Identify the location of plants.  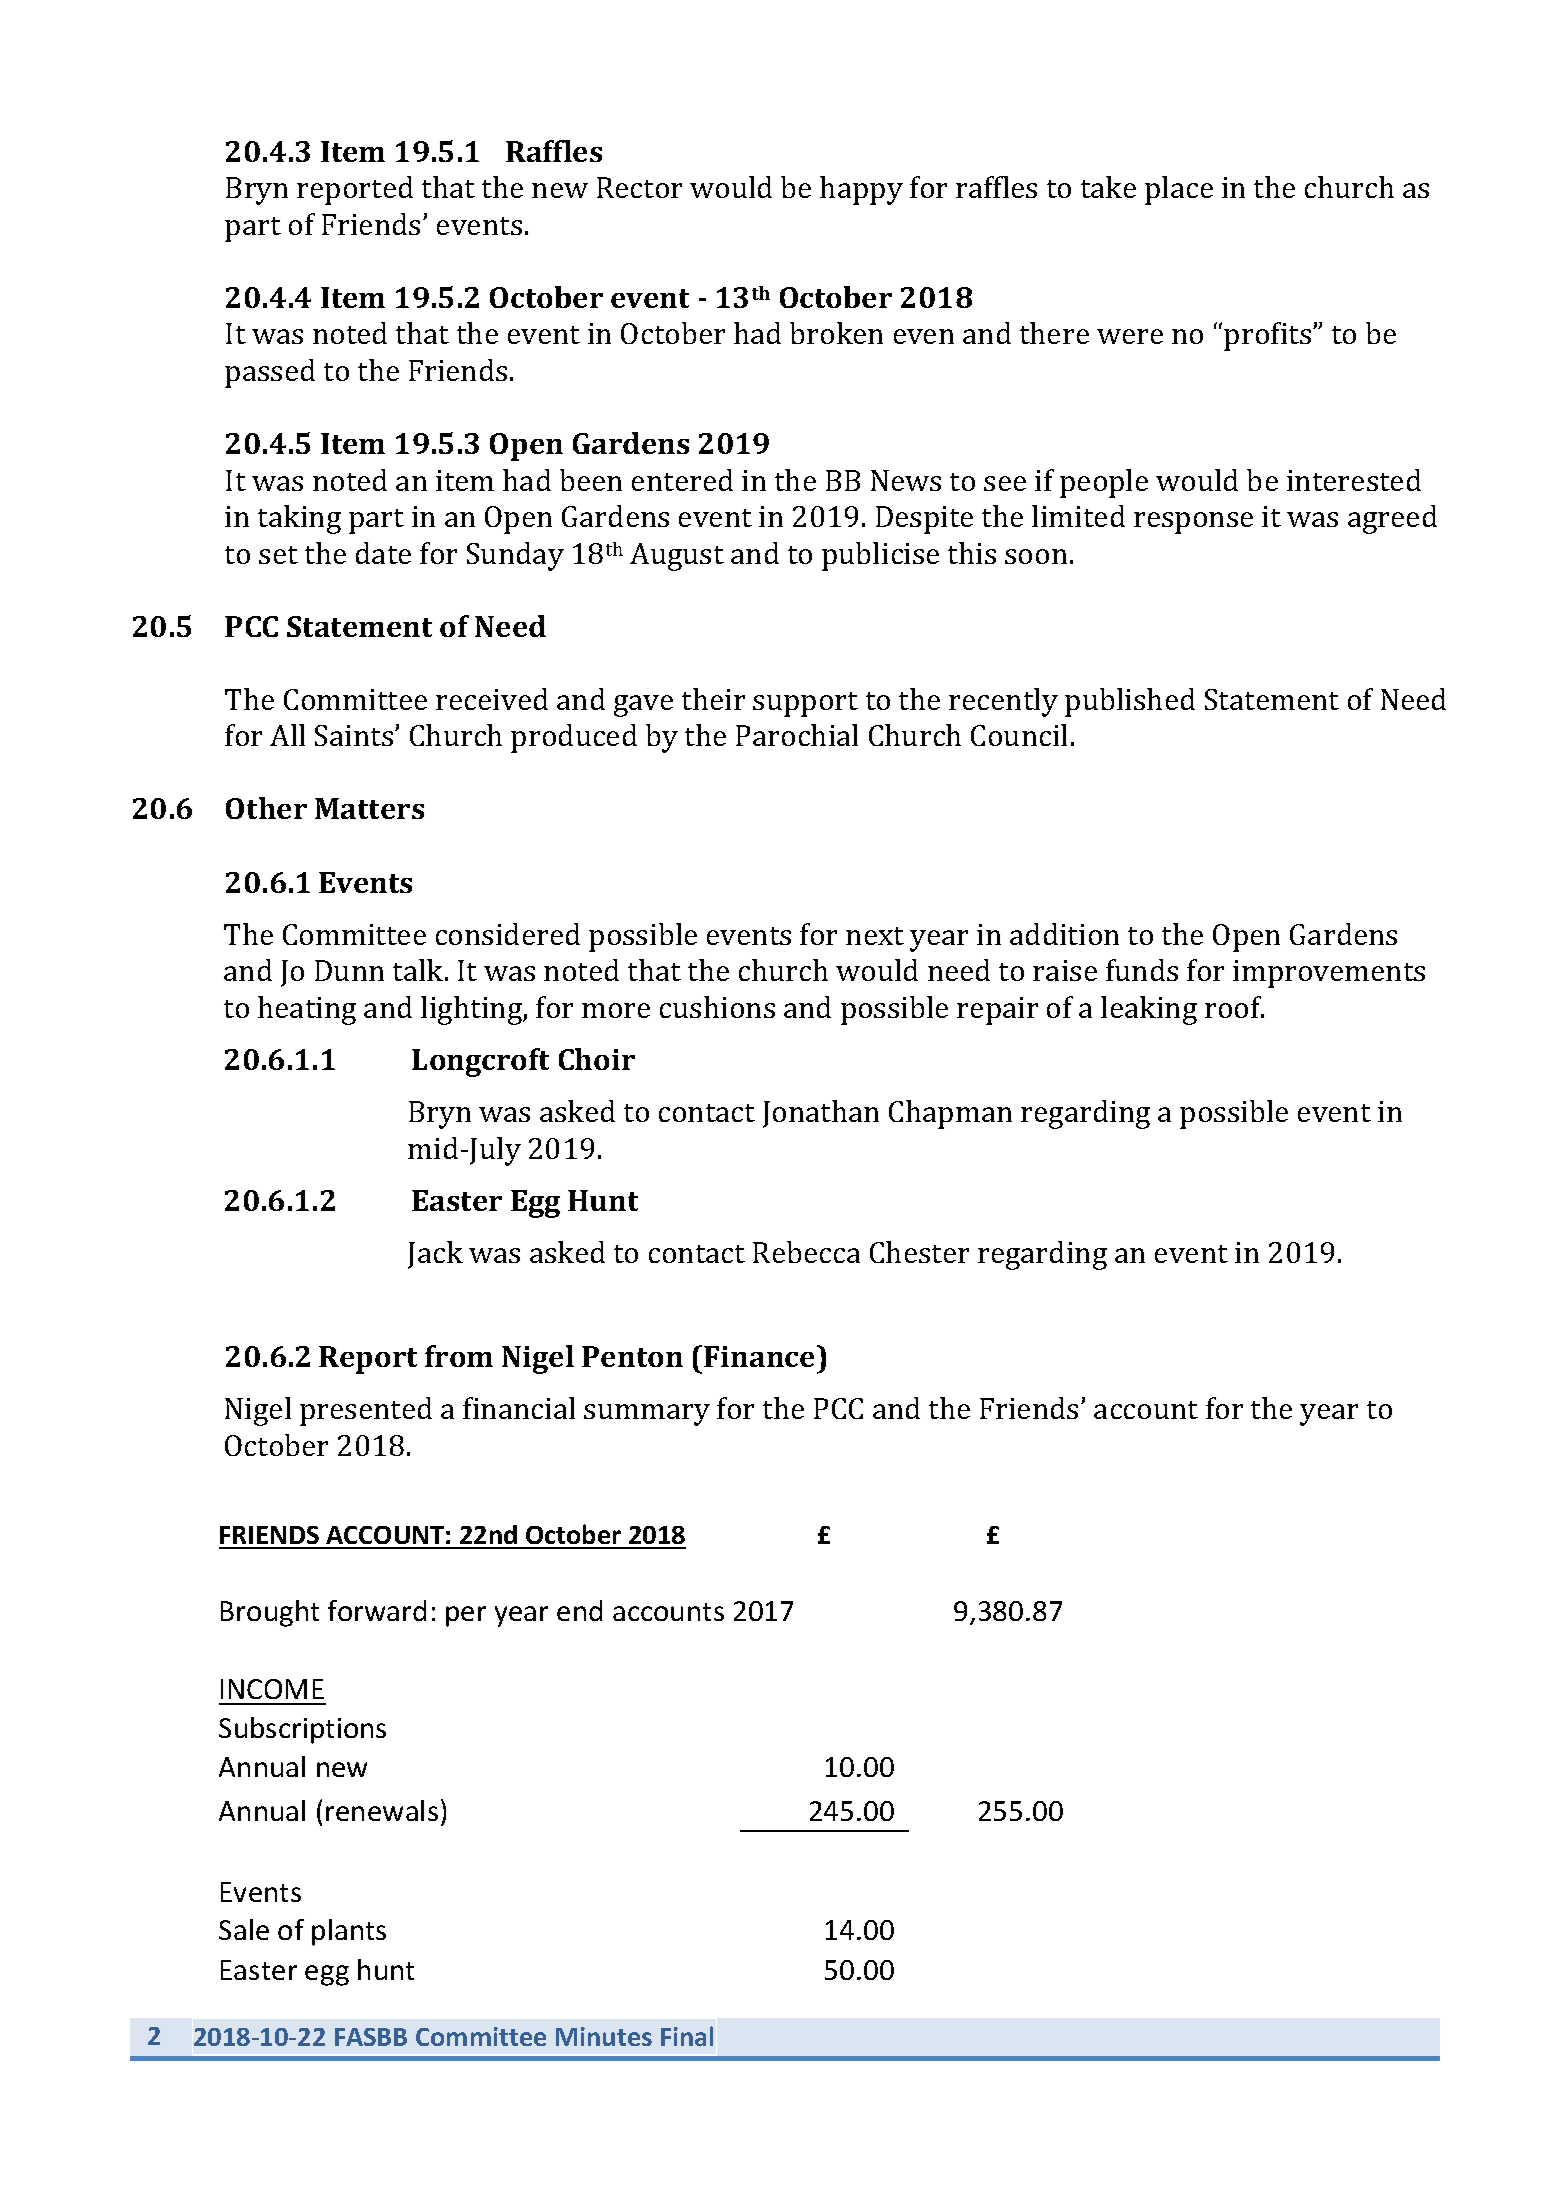
(349, 1932).
